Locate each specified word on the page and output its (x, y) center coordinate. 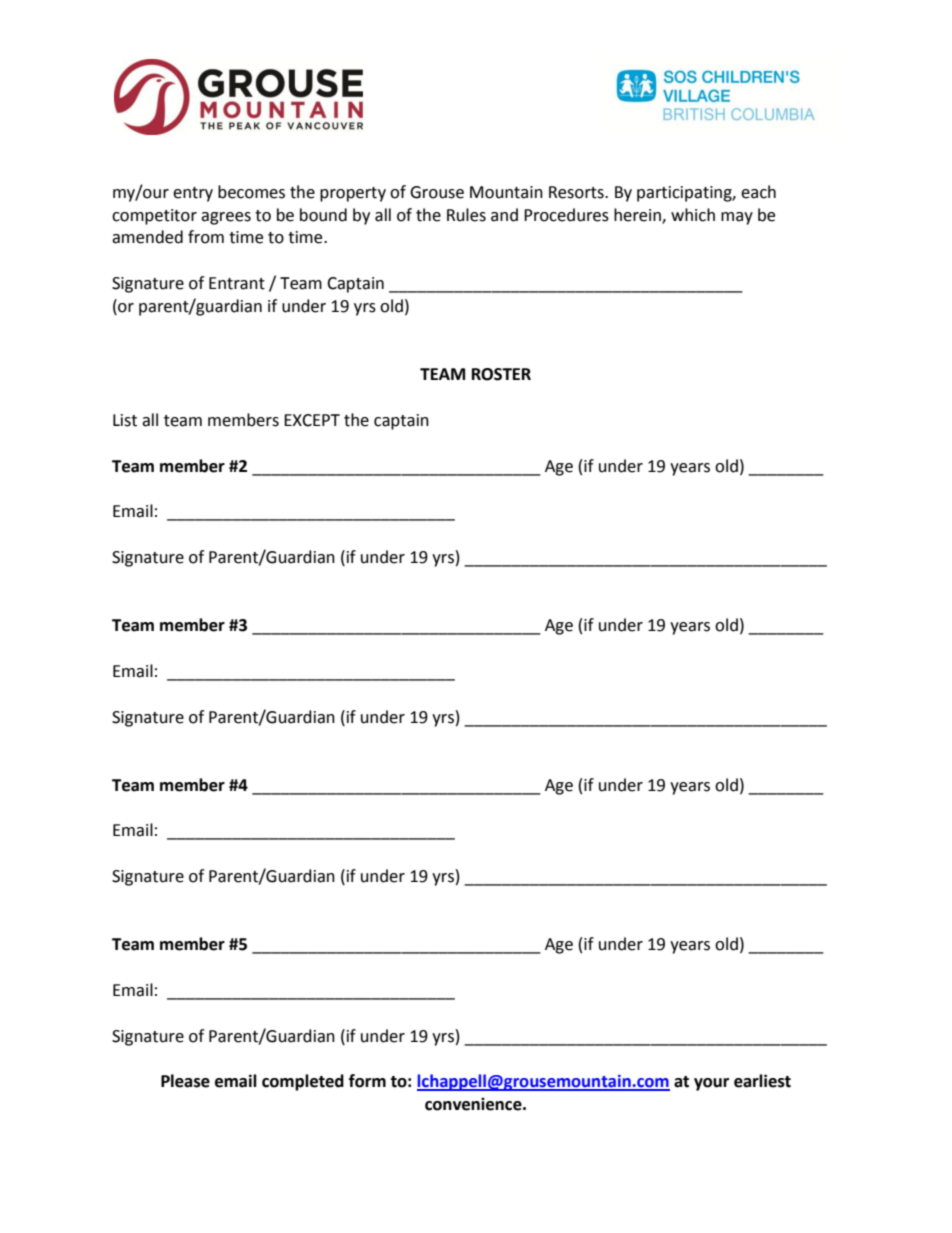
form (367, 1081)
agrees (226, 218)
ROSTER (501, 374)
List (125, 420)
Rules (466, 215)
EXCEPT (312, 420)
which (693, 215)
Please (185, 1081)
